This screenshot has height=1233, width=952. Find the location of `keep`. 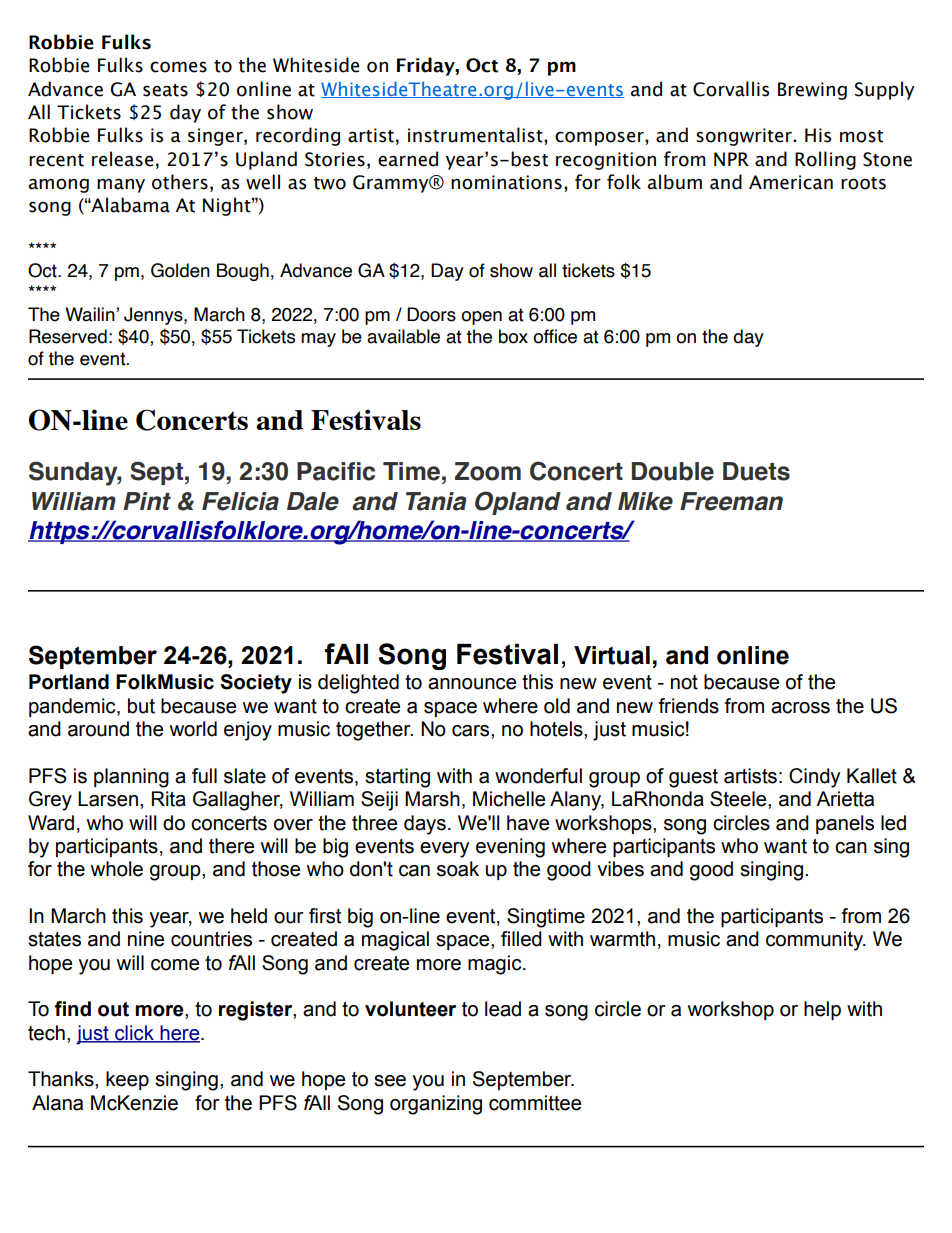

keep is located at coordinates (127, 1080).
